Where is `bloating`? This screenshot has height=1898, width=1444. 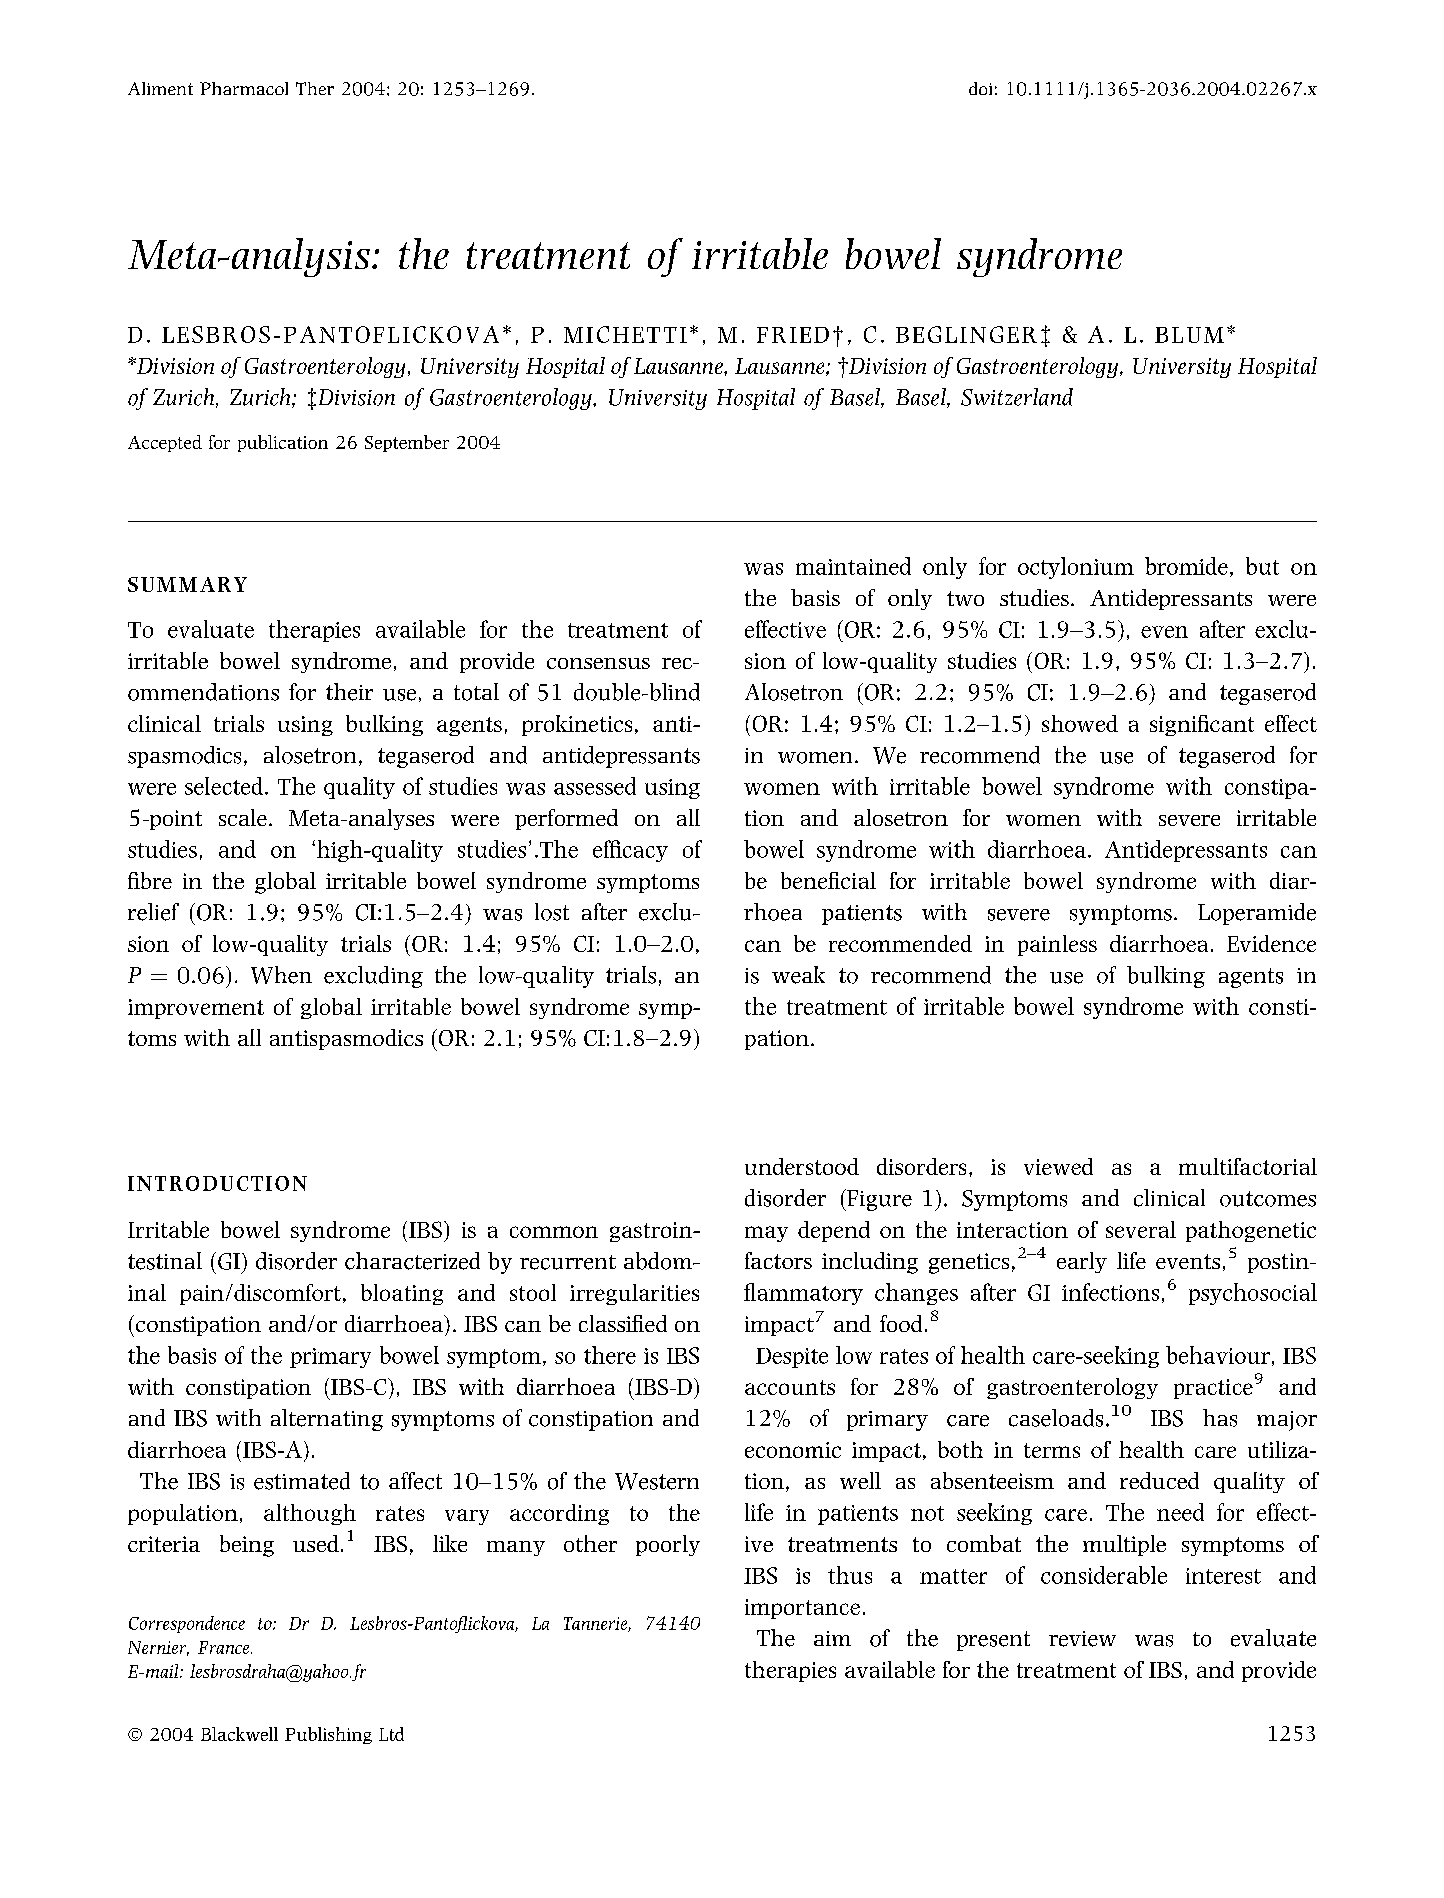 bloating is located at coordinates (402, 1294).
